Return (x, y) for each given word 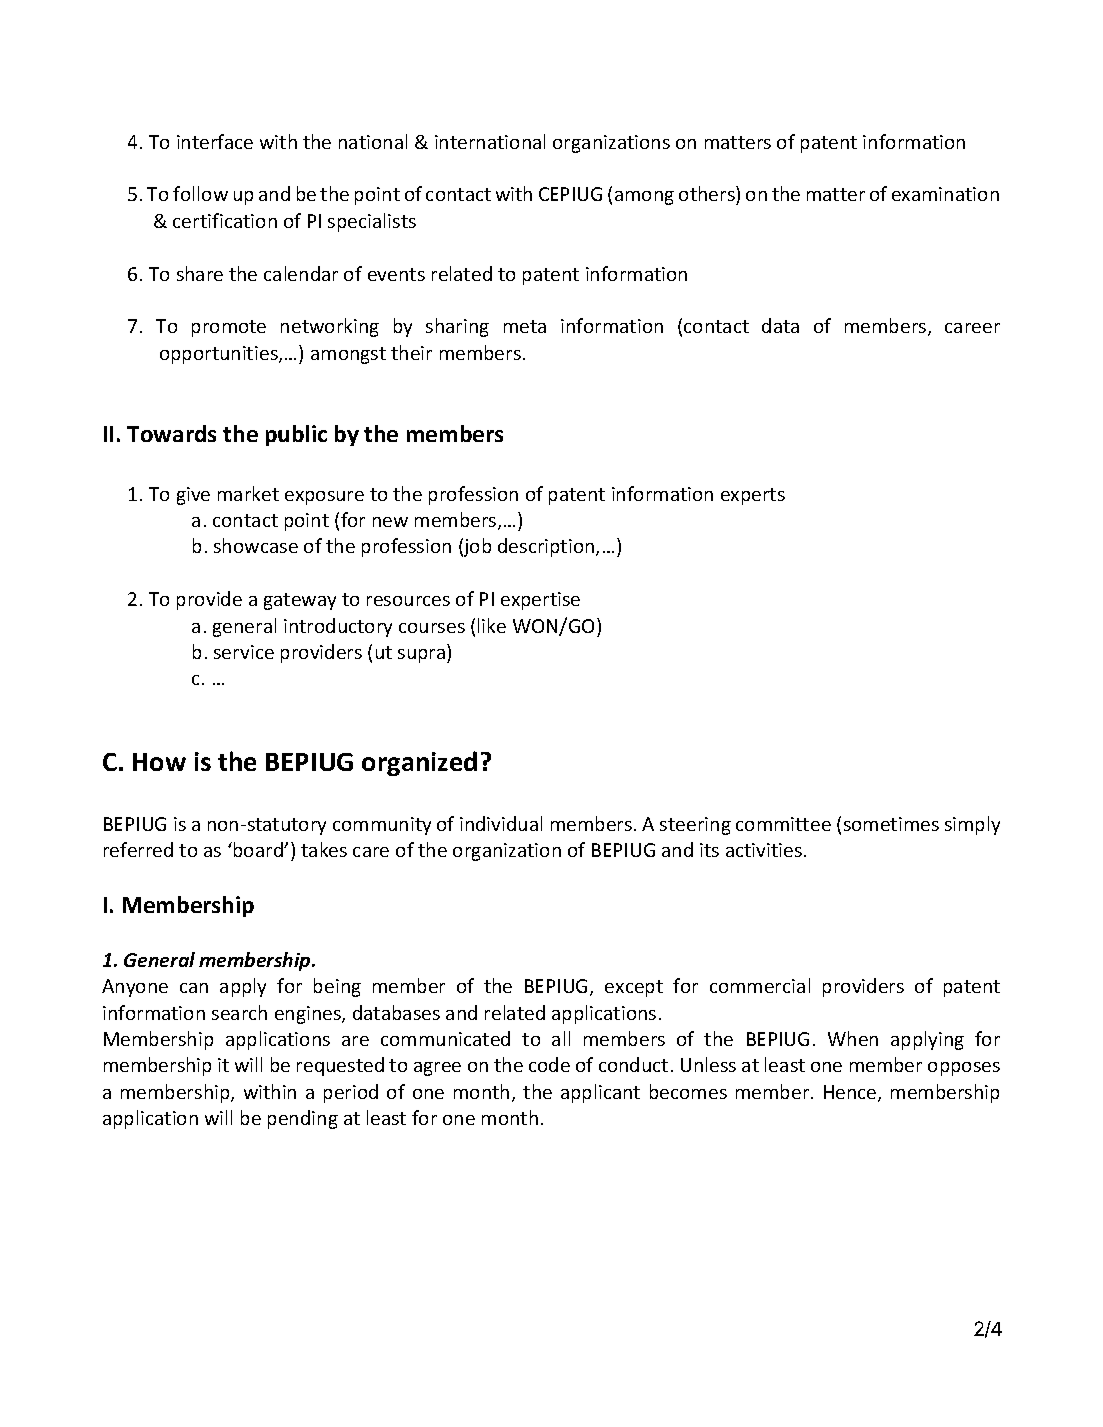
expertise (540, 601)
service (244, 652)
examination (945, 194)
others (708, 195)
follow (200, 193)
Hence (851, 1093)
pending (303, 1119)
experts (753, 496)
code (549, 1064)
